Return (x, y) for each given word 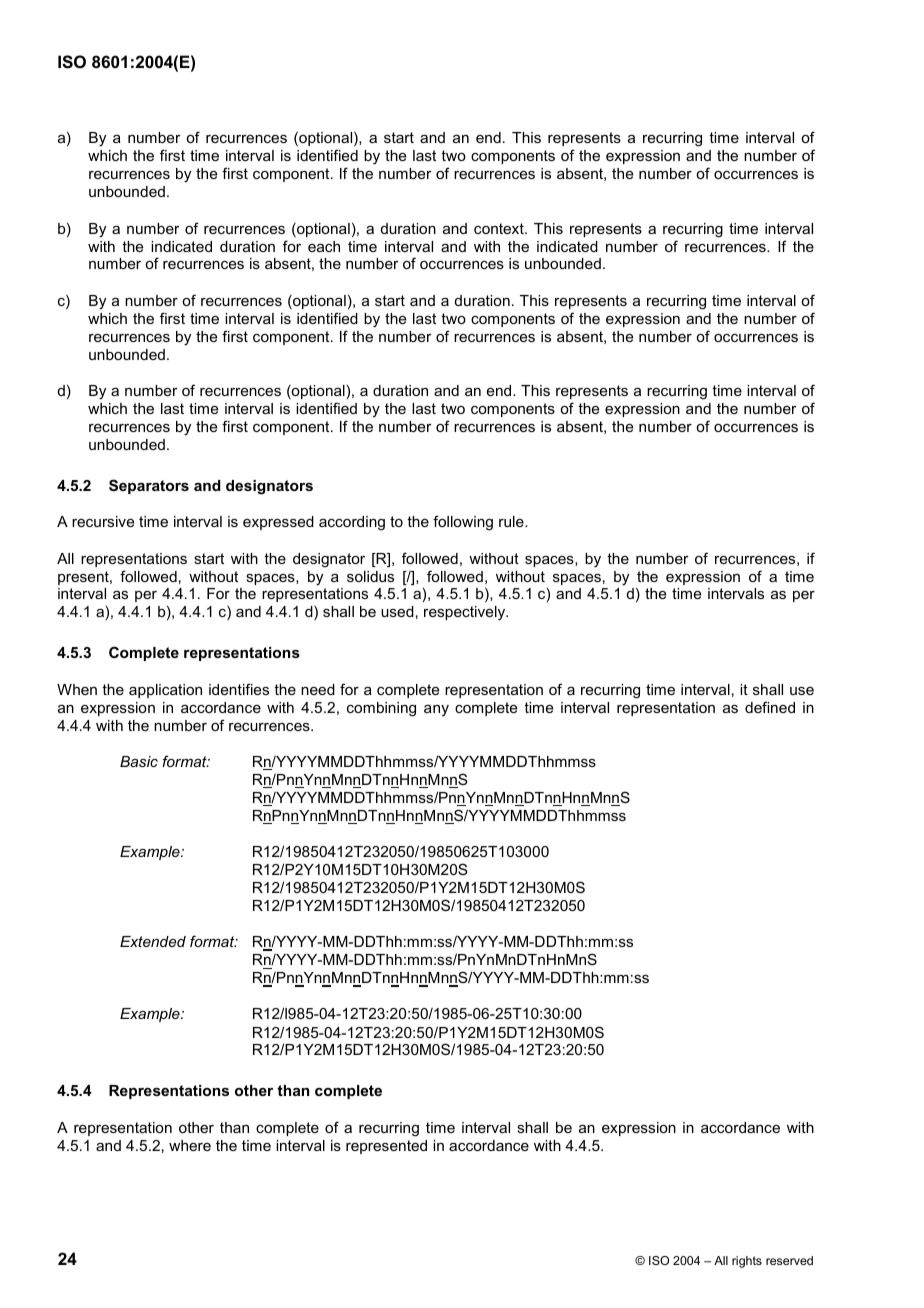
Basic (139, 761)
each (324, 246)
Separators (149, 486)
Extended (153, 941)
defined (770, 707)
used (397, 611)
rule (512, 521)
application (165, 691)
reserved (789, 1260)
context (500, 228)
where (190, 1145)
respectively (466, 613)
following (463, 523)
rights (747, 1262)
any (436, 710)
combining (381, 709)
